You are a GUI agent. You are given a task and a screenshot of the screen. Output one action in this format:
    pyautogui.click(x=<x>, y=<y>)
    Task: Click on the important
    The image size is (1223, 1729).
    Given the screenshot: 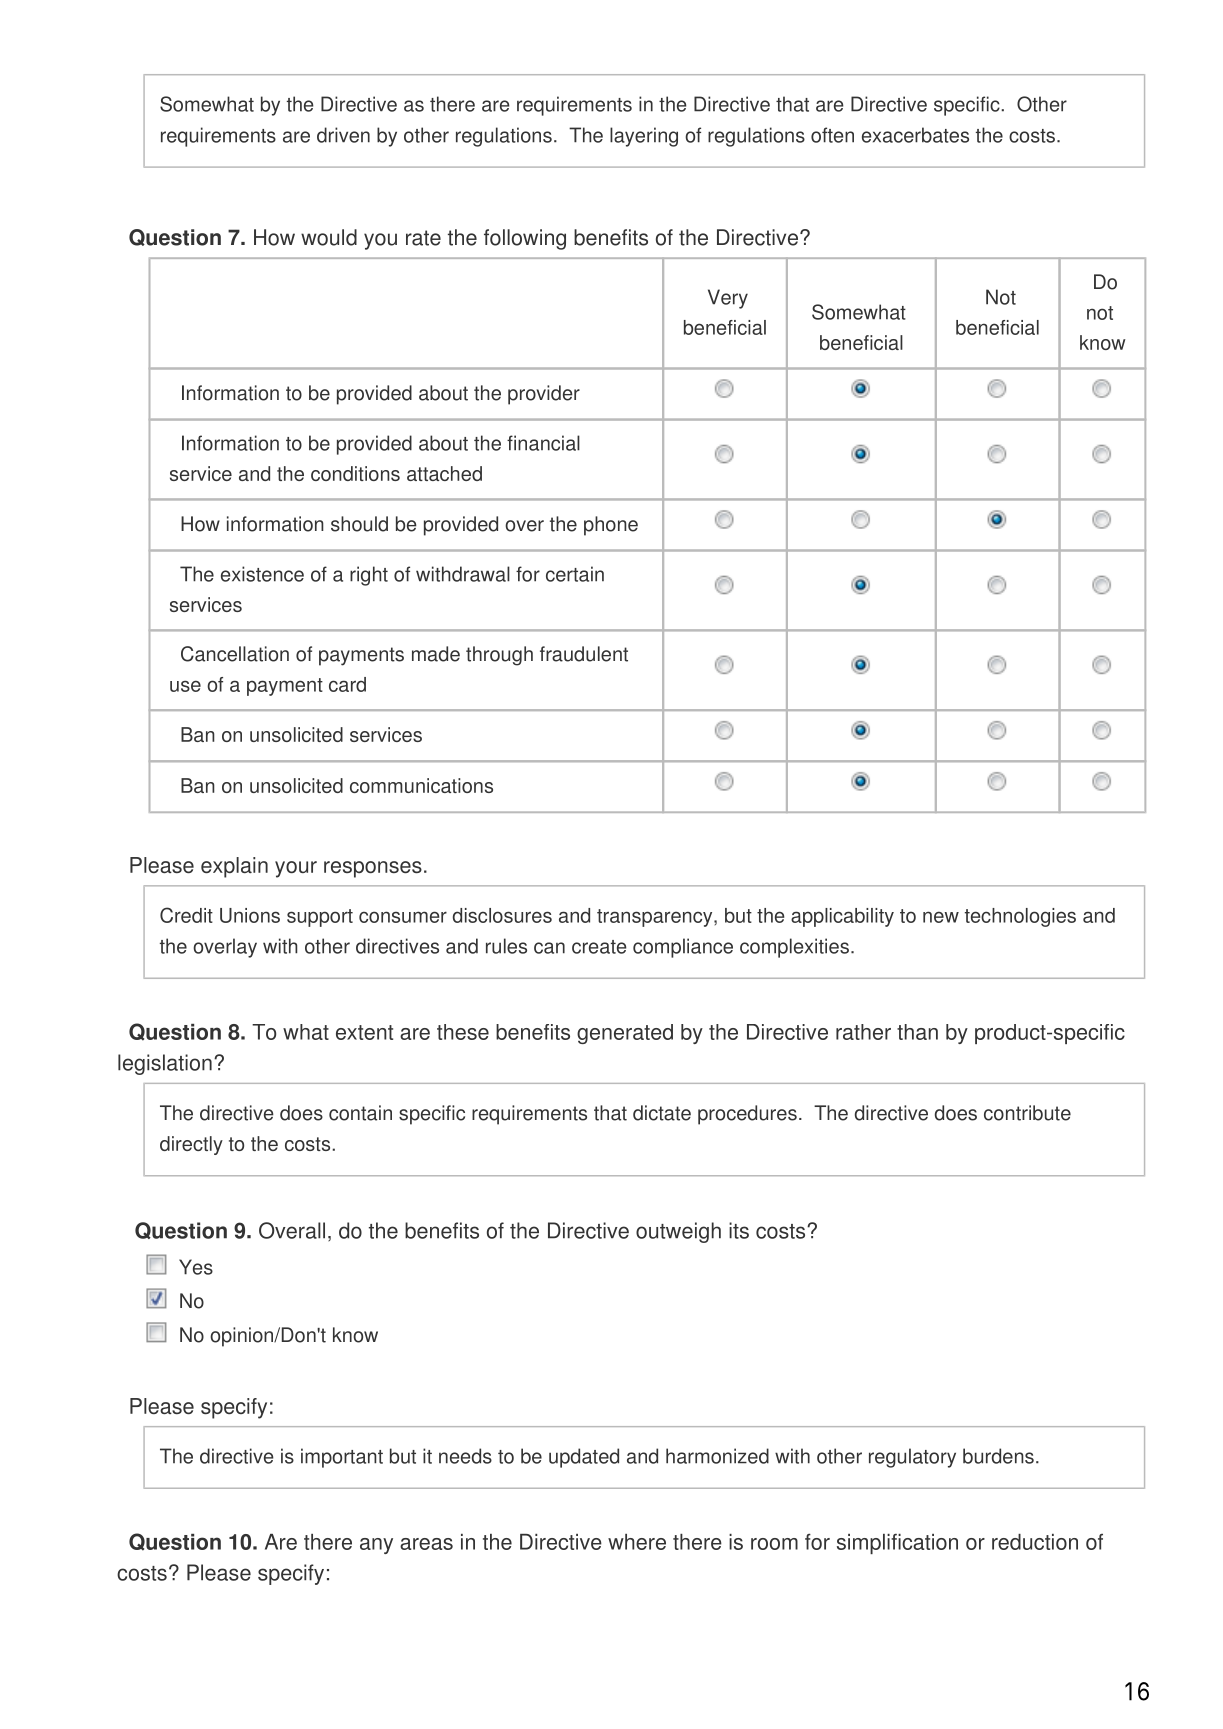 What is the action you would take?
    pyautogui.click(x=342, y=1458)
